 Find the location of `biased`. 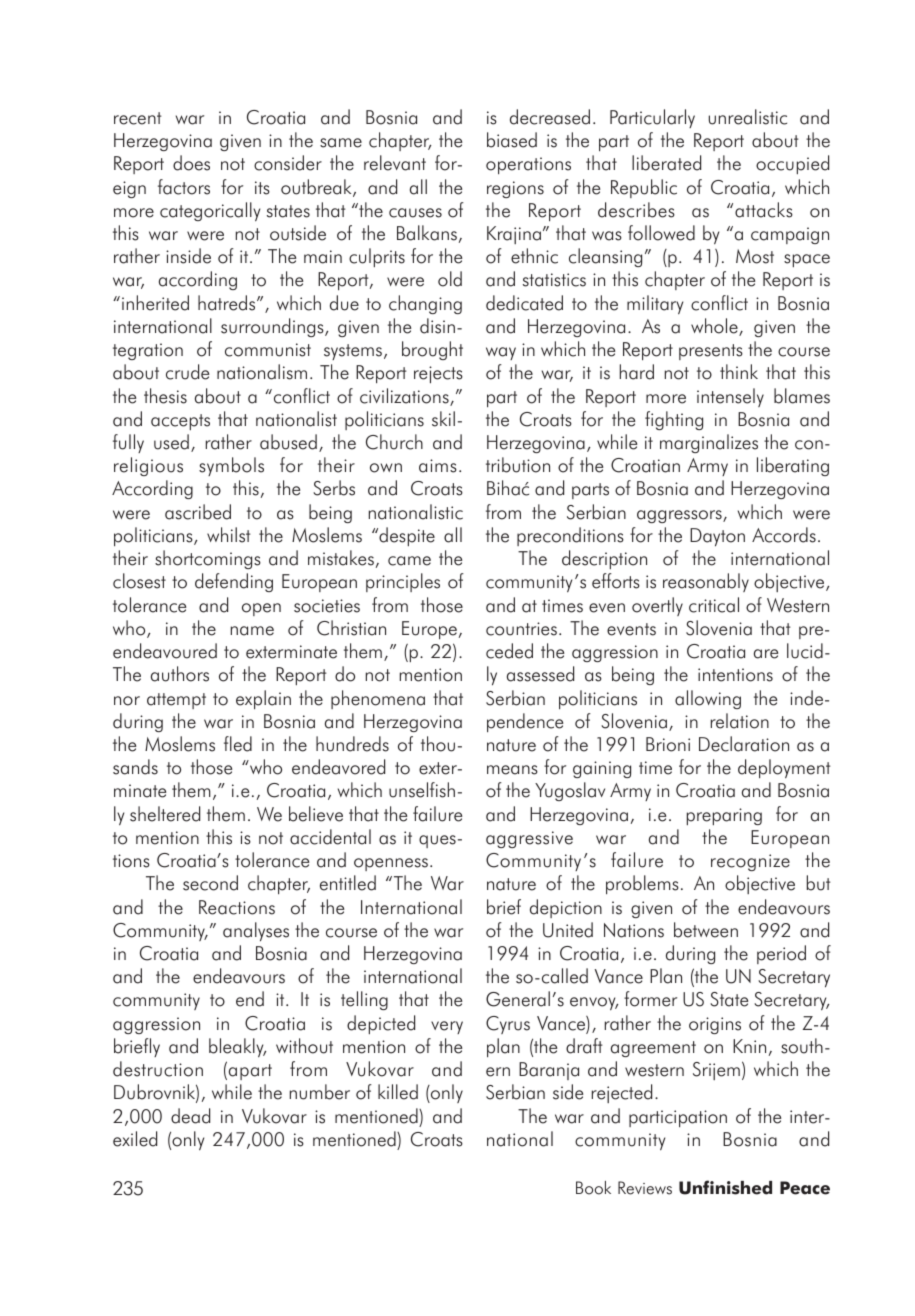

biased is located at coordinates (512, 140).
